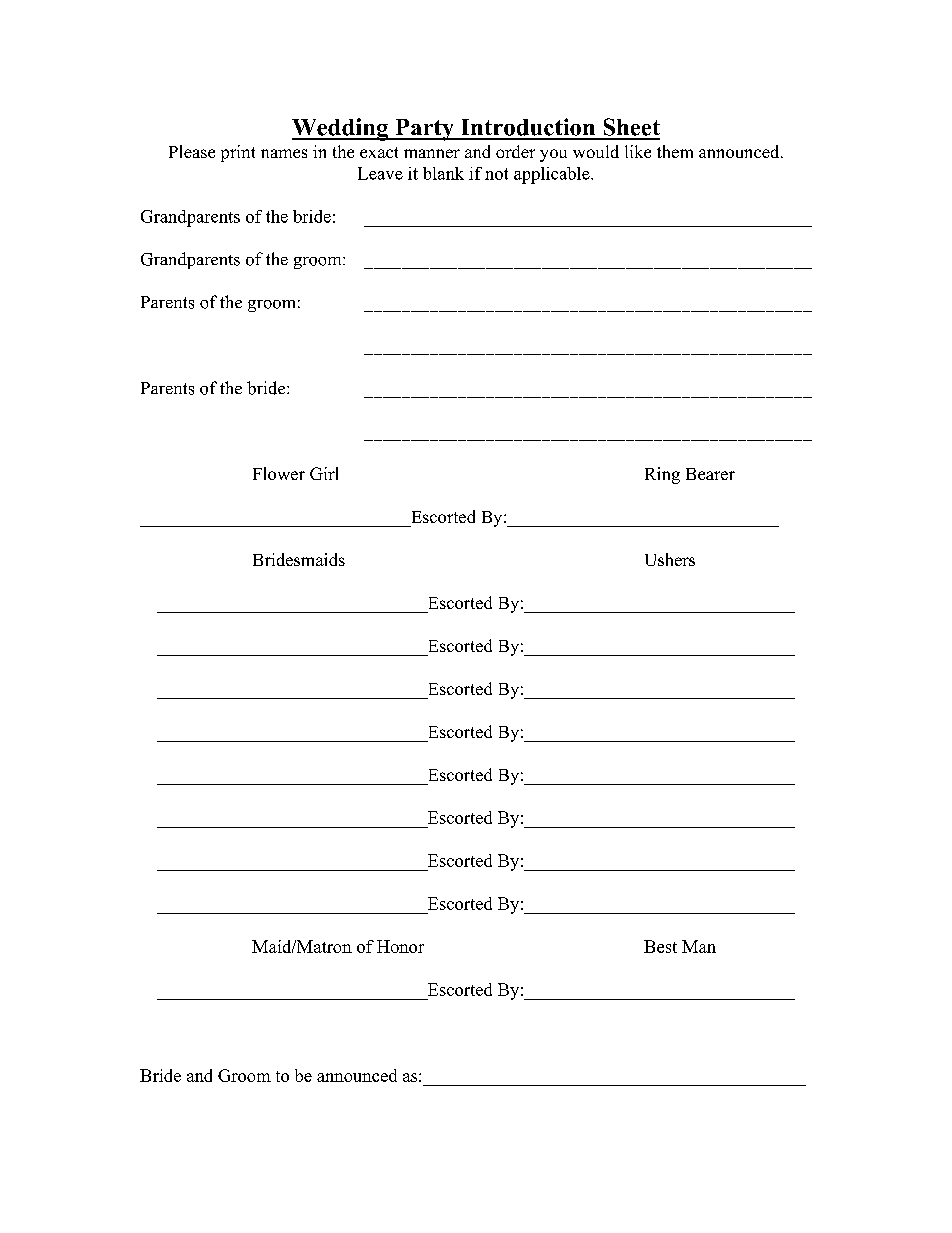 The image size is (952, 1233). I want to click on Flower, so click(279, 473).
